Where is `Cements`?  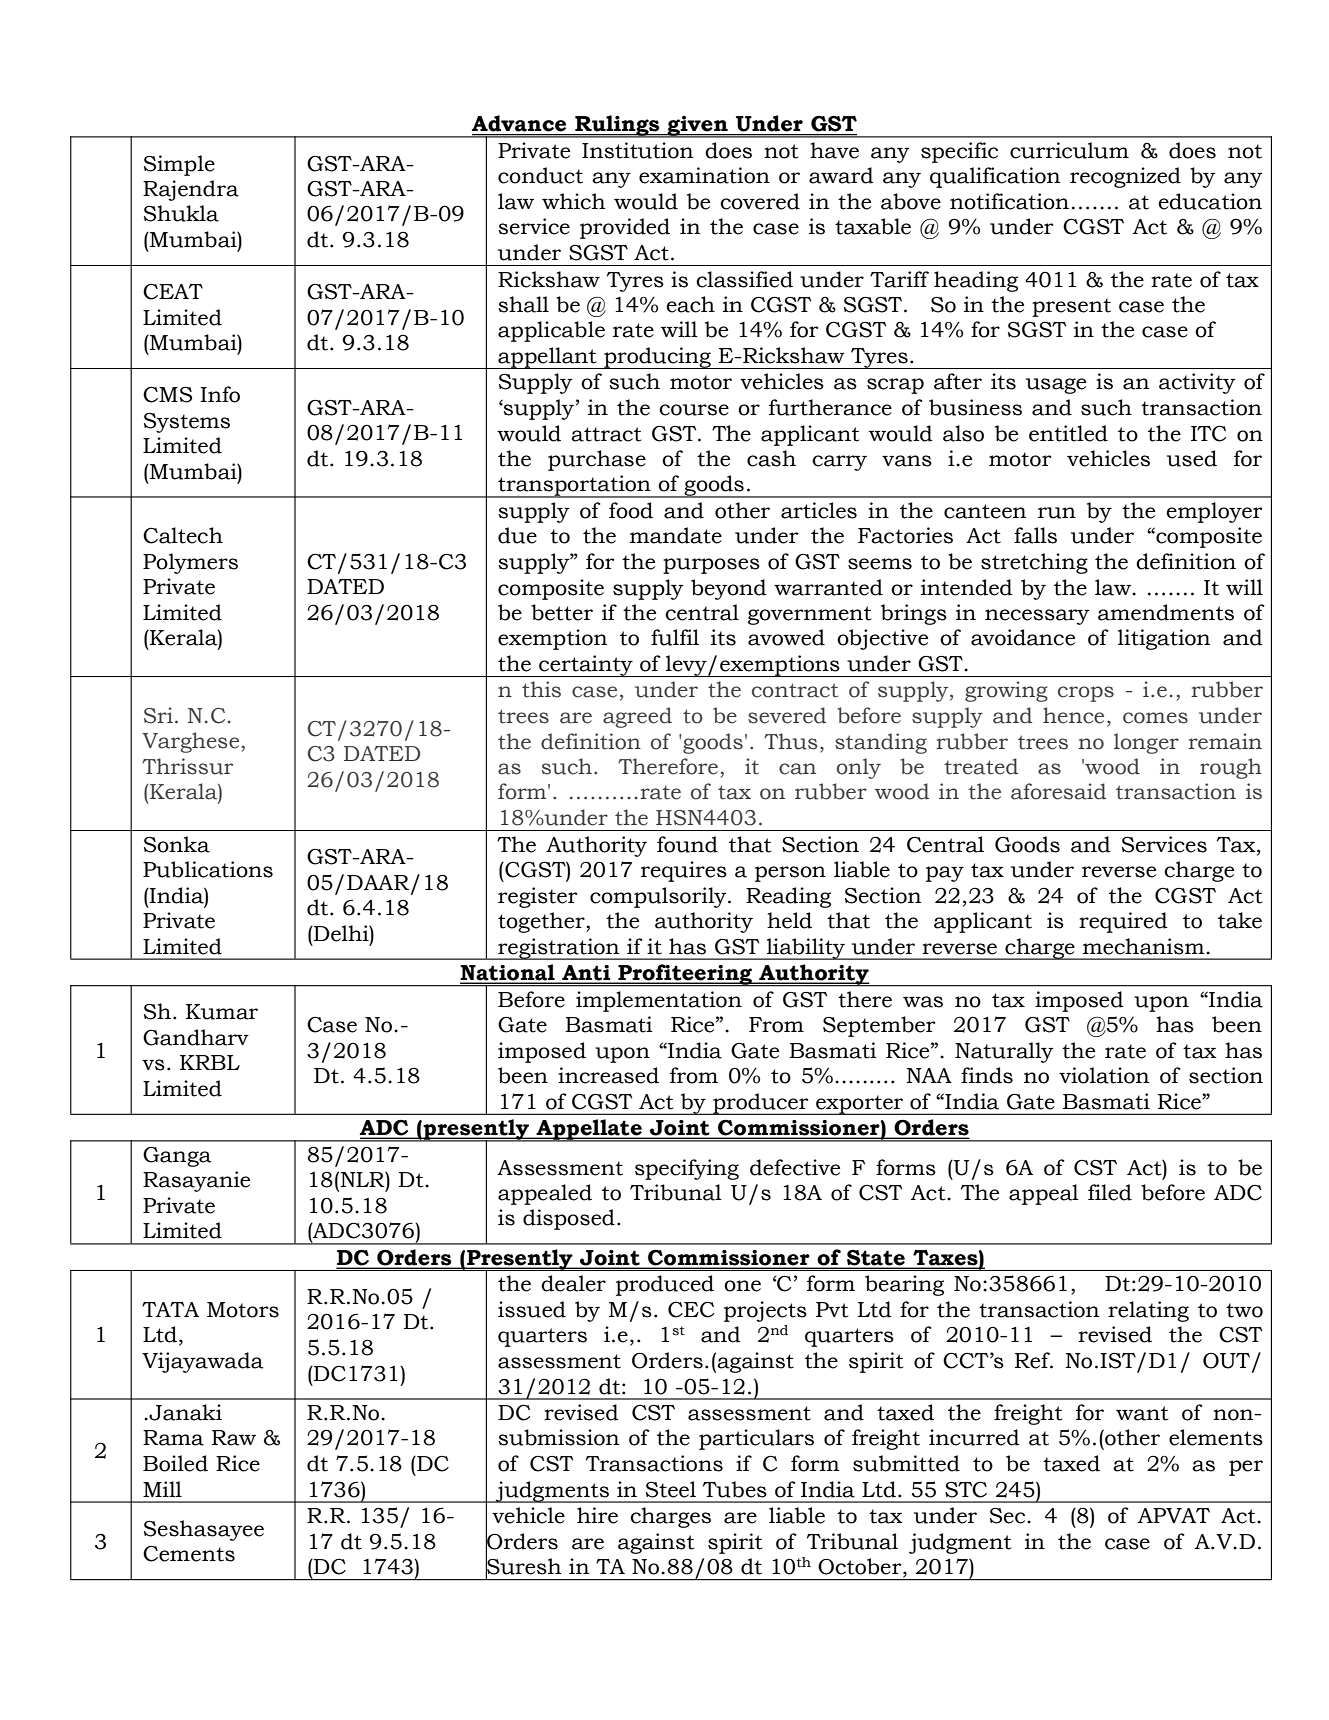 Cements is located at coordinates (189, 1554).
